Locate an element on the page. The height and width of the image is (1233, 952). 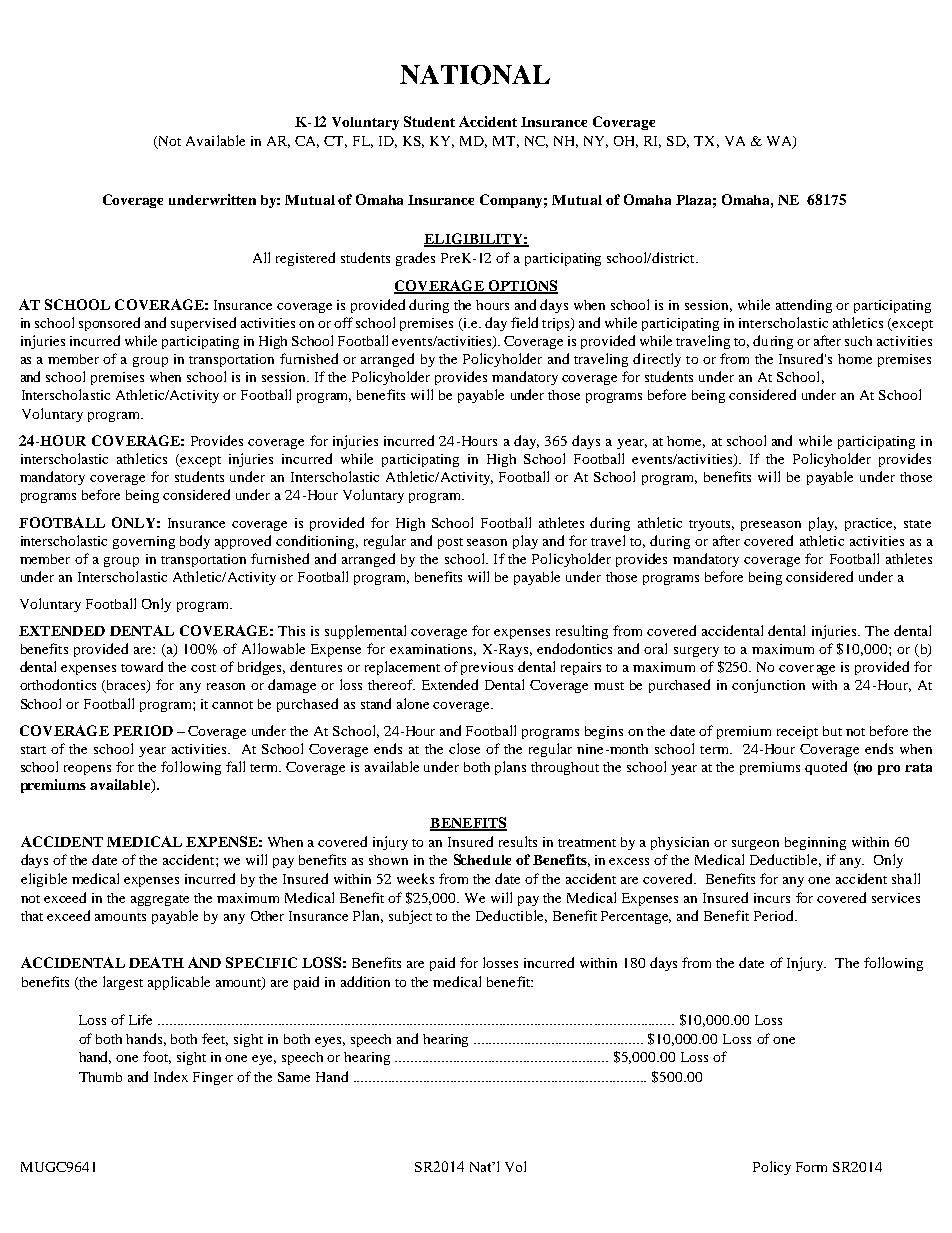
NATIONAL is located at coordinates (475, 75).
